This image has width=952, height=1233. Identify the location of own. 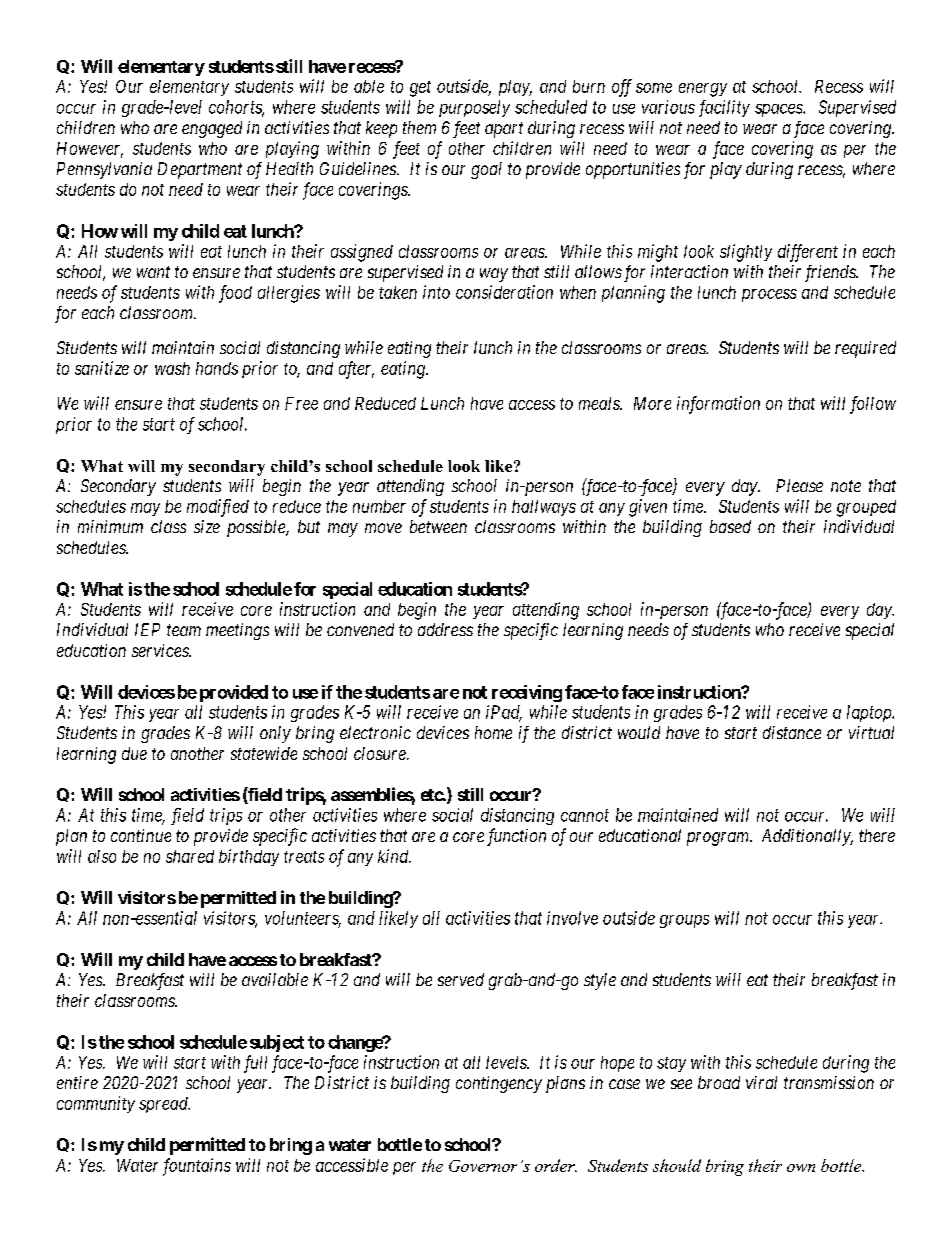
(801, 1168).
